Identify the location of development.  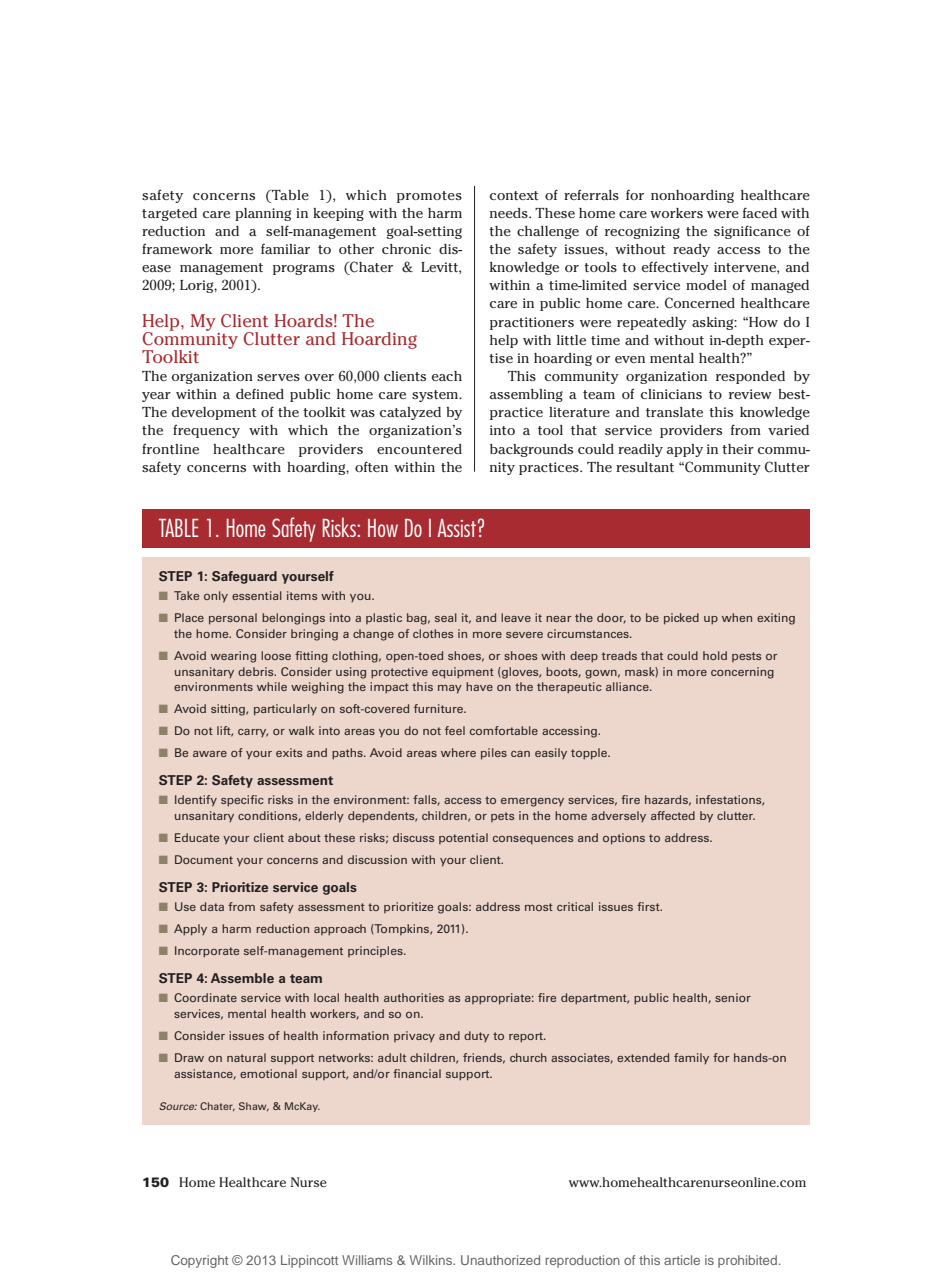
(214, 413).
